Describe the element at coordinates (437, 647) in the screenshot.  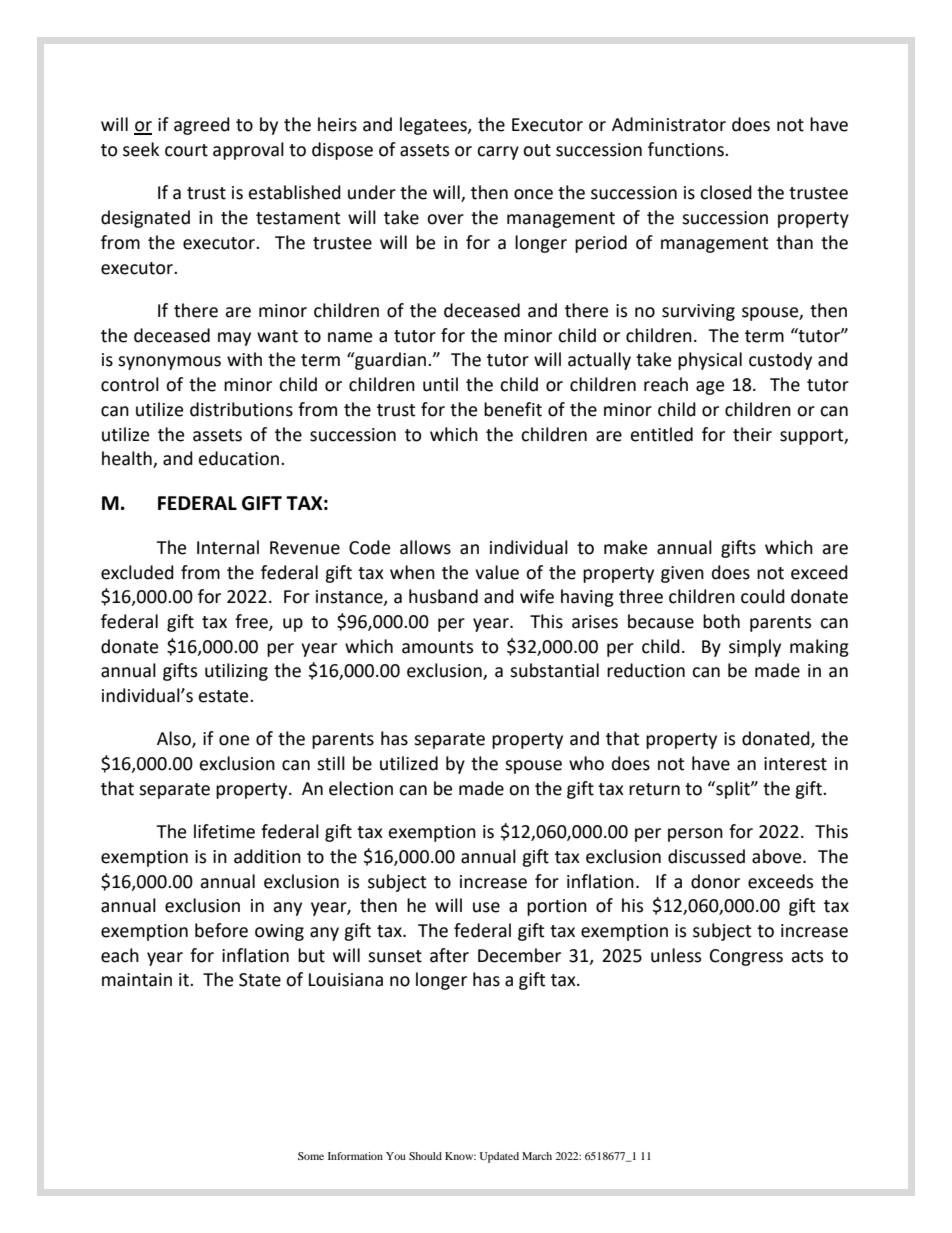
I see `amounts` at that location.
